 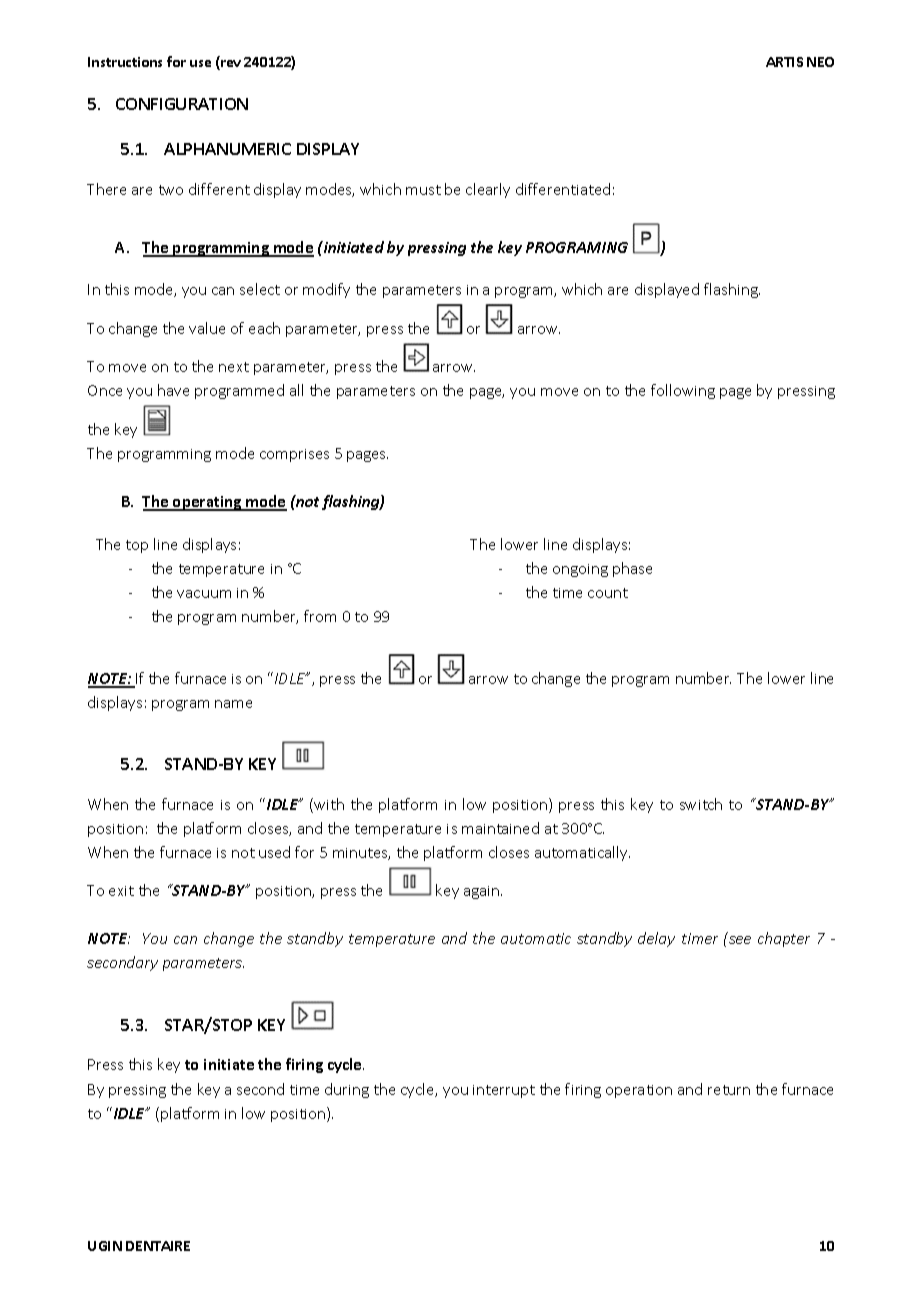 I want to click on ongoing, so click(x=580, y=570).
